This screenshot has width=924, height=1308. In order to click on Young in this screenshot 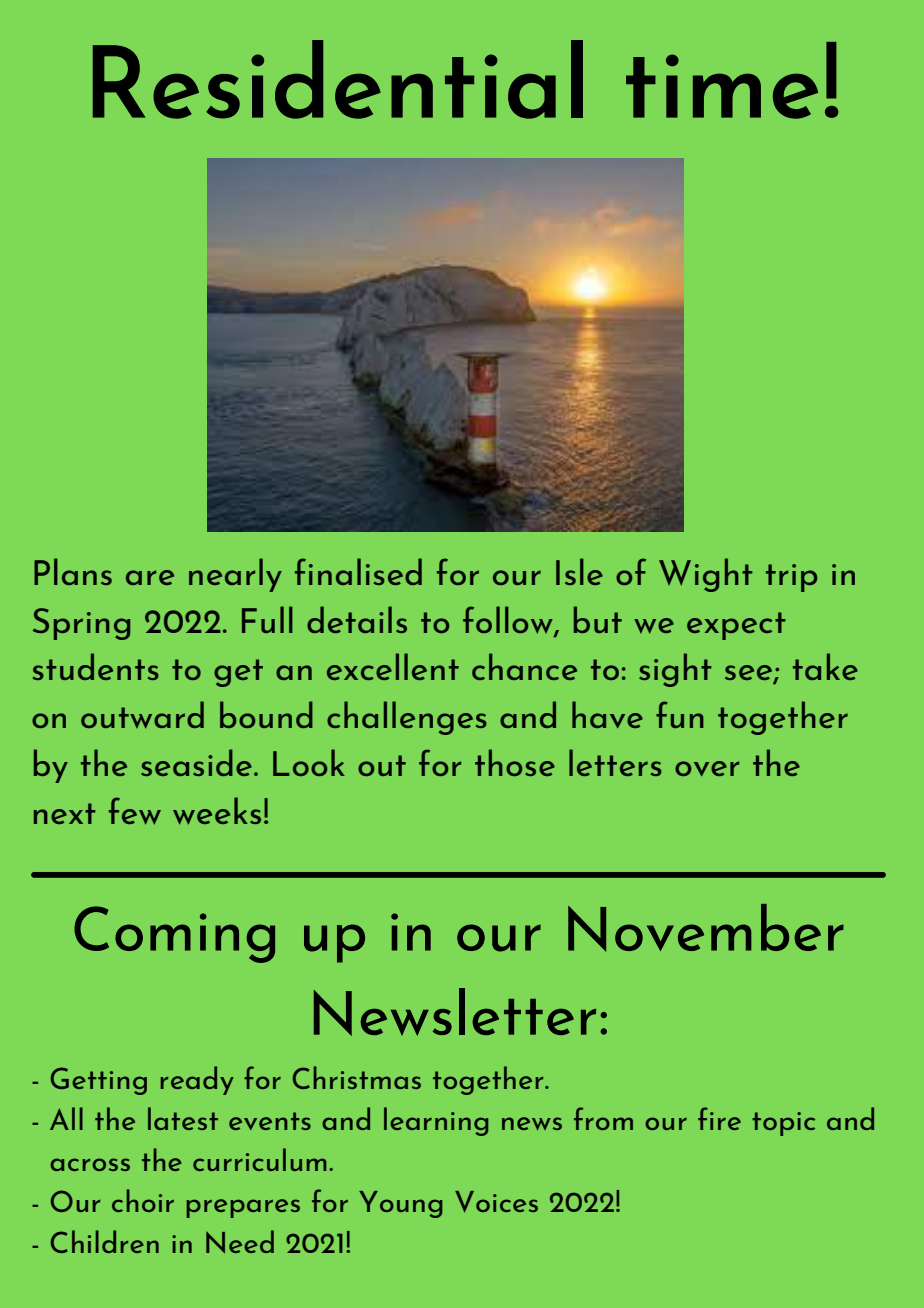, I will do `click(400, 1204)`.
